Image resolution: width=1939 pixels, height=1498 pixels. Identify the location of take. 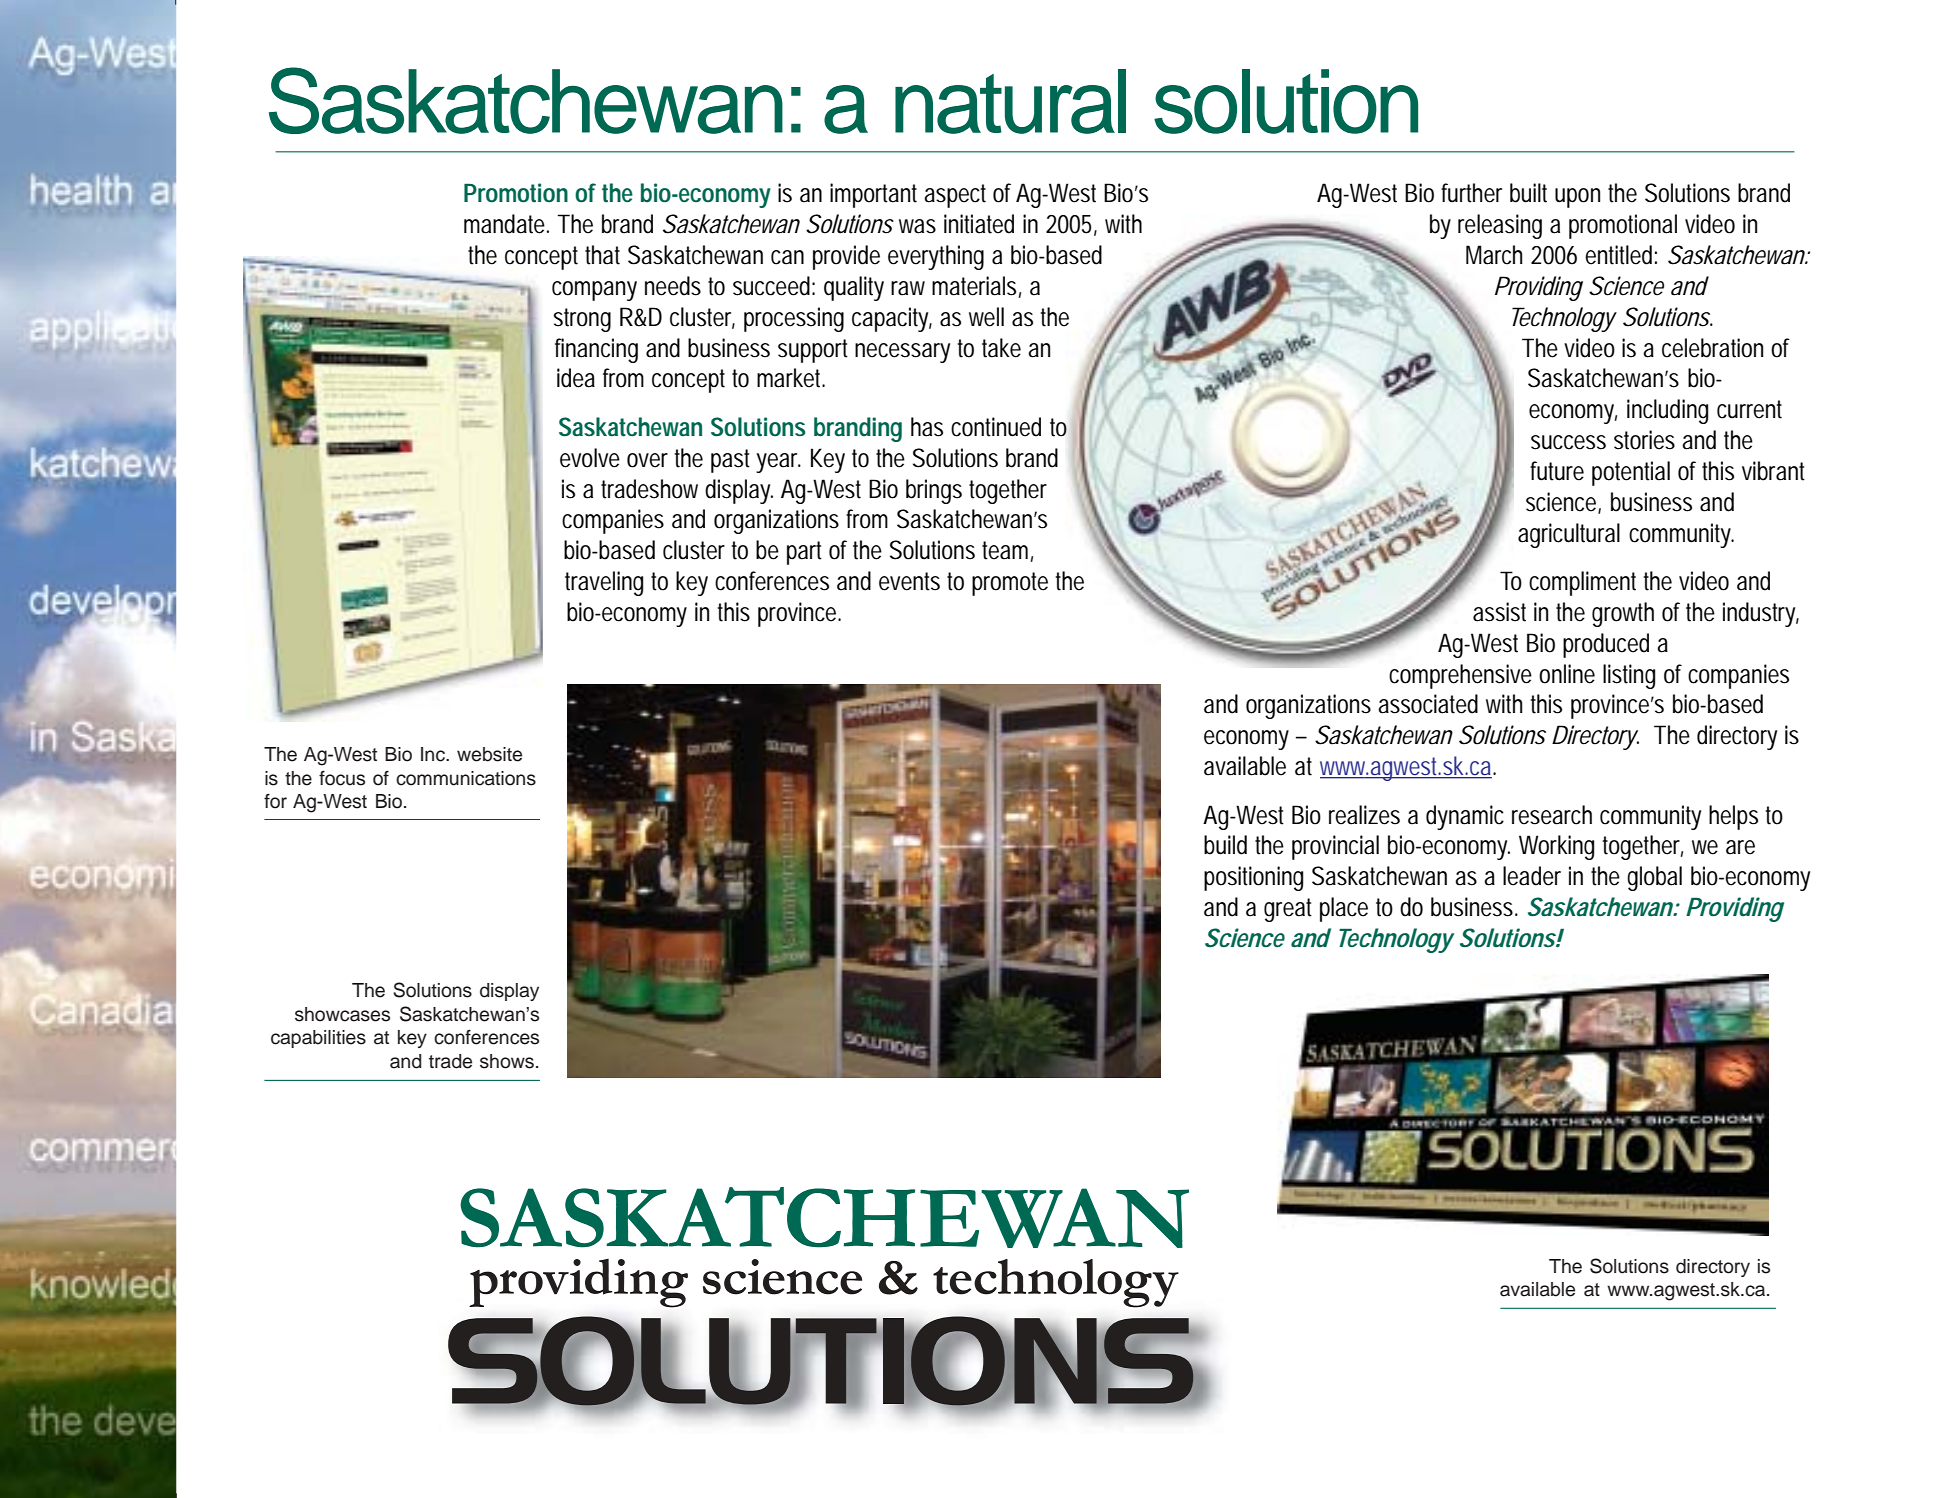
(1001, 348).
